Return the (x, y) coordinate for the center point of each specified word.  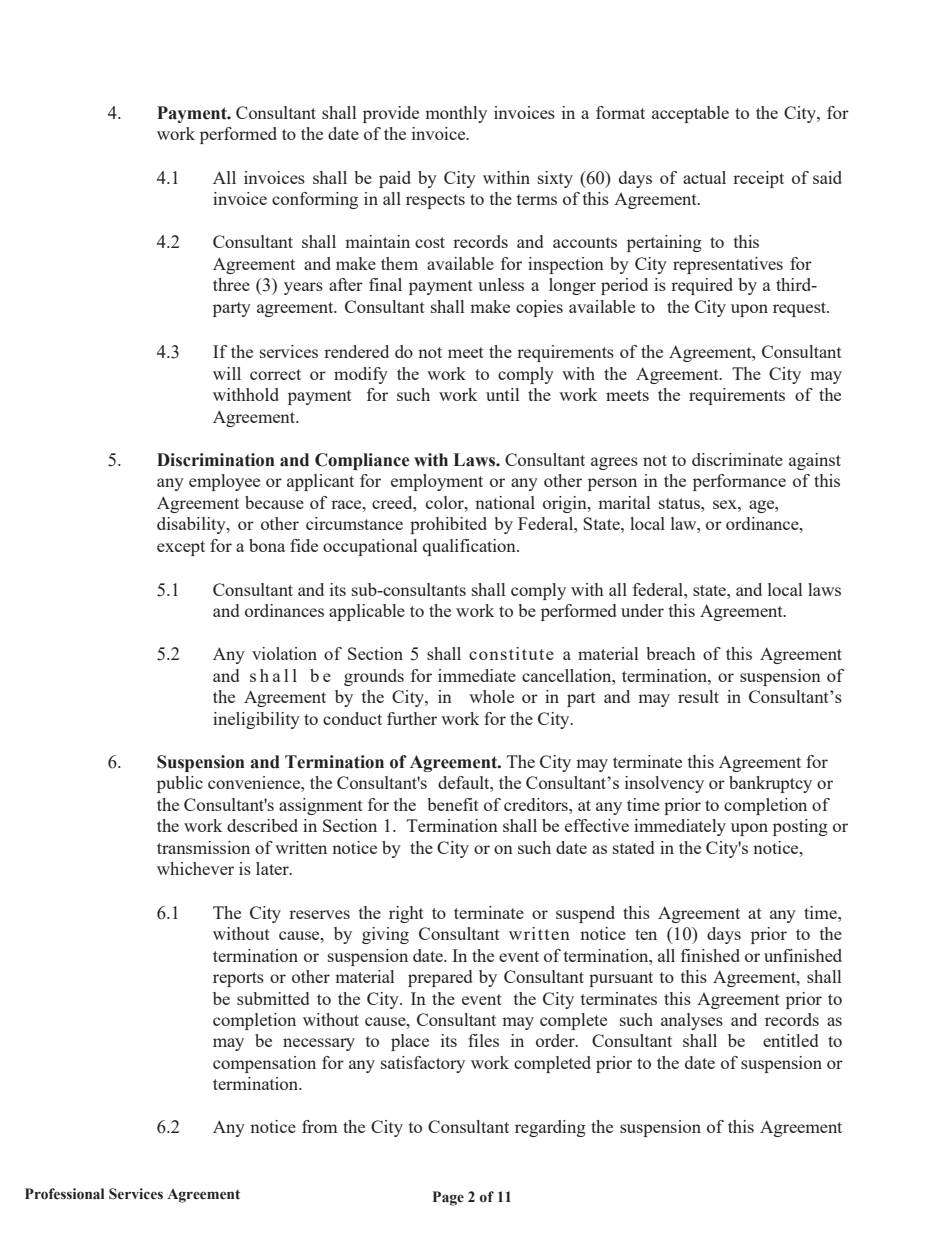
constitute (511, 653)
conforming (315, 200)
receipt (758, 179)
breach (671, 653)
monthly (456, 114)
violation (284, 653)
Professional (64, 1194)
